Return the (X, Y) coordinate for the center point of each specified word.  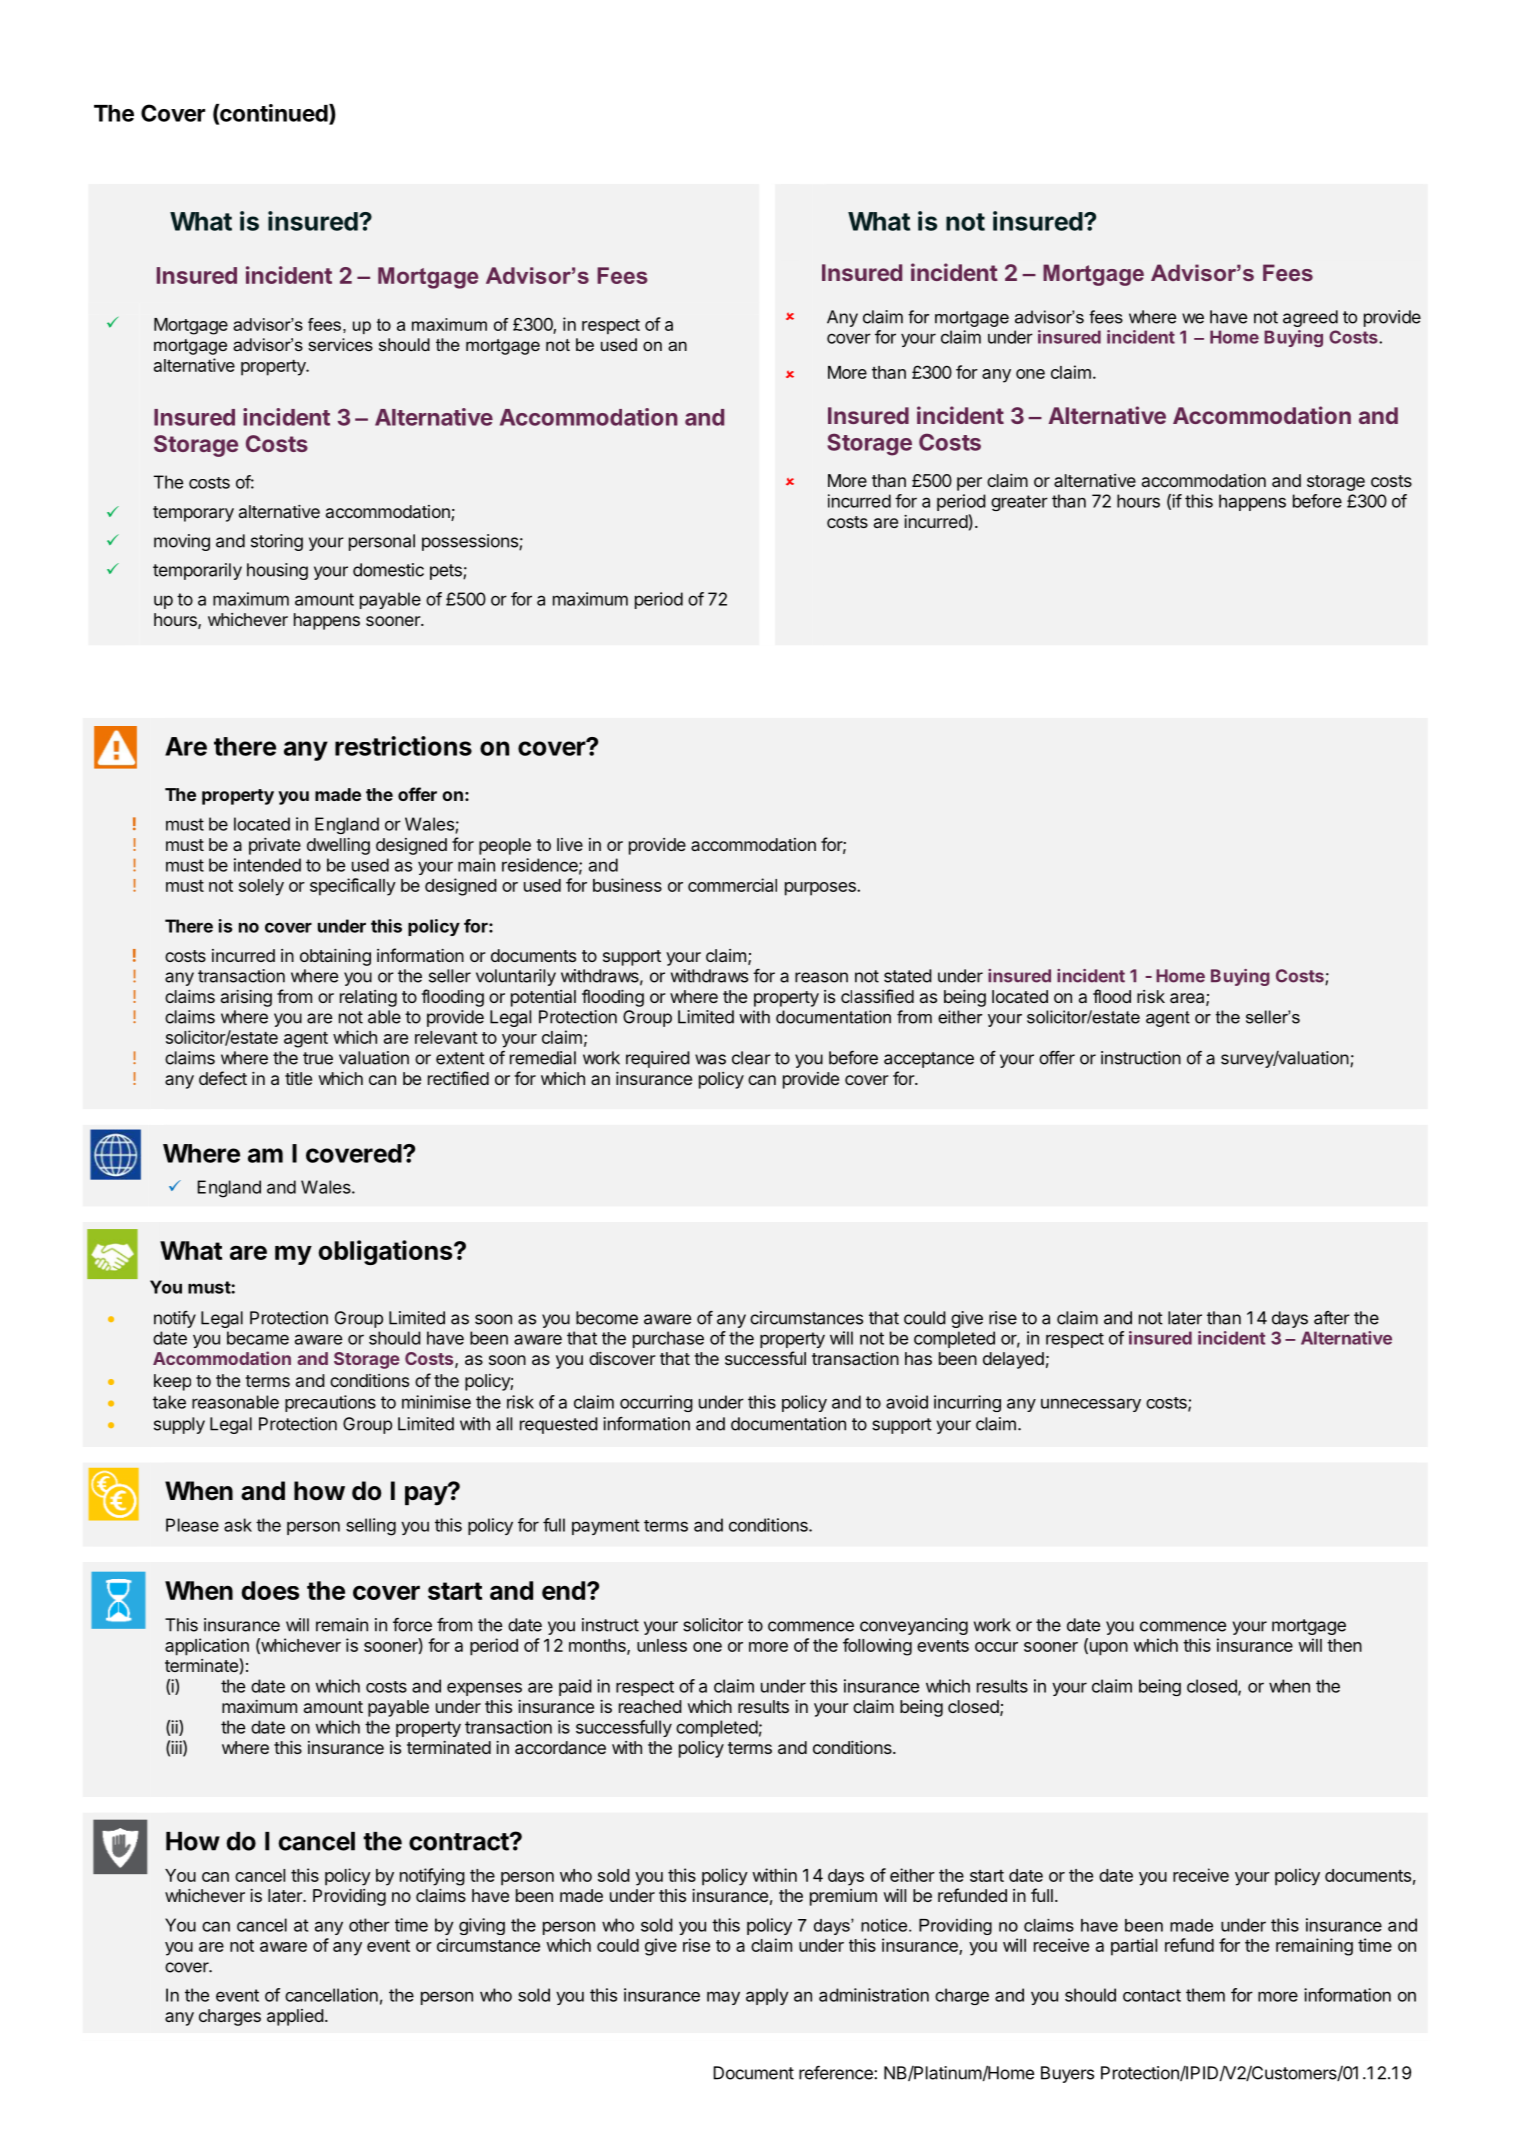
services (340, 344)
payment (605, 1527)
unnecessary (1091, 1405)
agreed (1310, 318)
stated (908, 976)
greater (1019, 503)
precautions (330, 1403)
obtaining (335, 957)
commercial (732, 885)
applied (295, 2017)
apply (767, 1996)
